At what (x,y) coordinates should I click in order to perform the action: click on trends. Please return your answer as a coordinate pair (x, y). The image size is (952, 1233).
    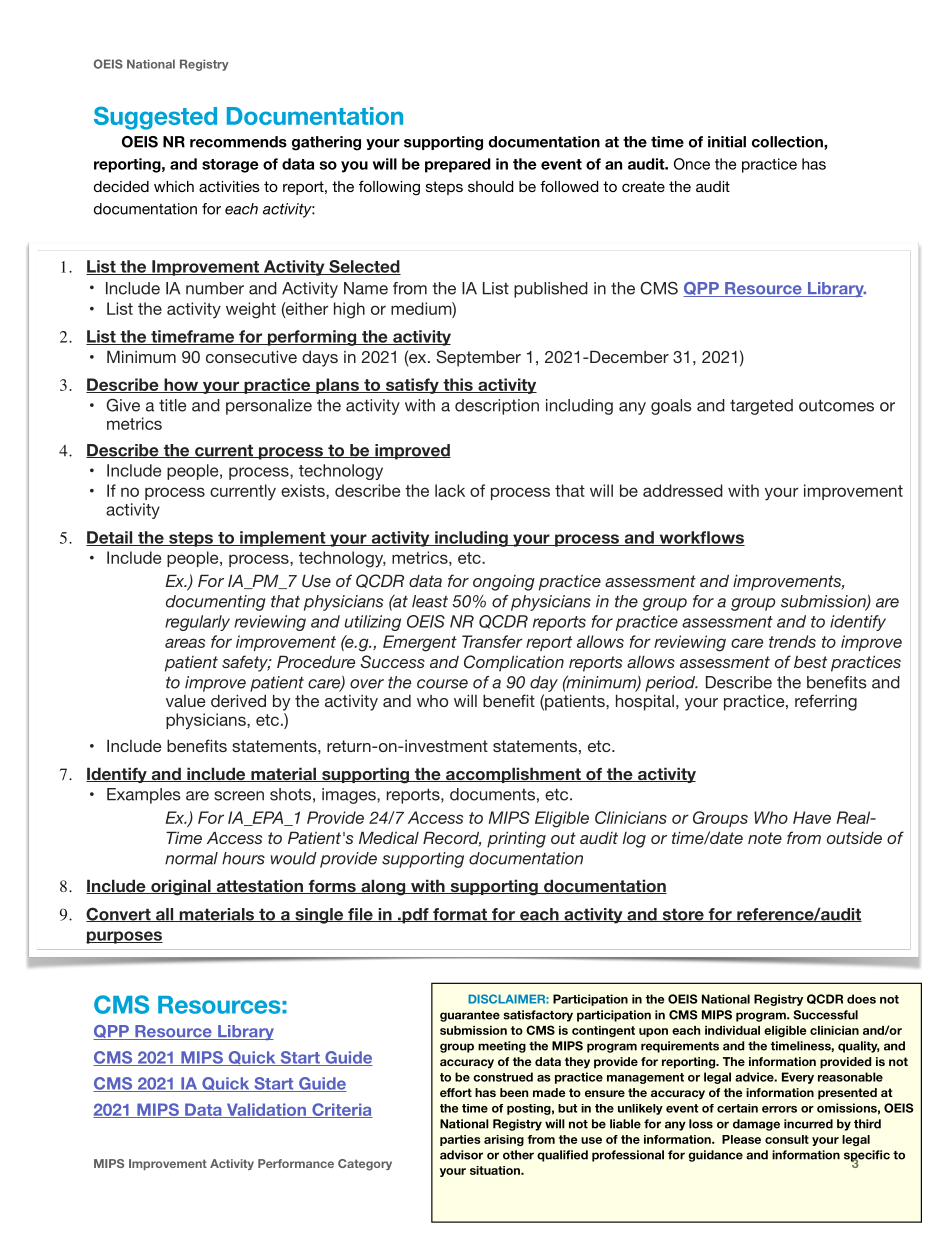
    Looking at the image, I should click on (792, 641).
